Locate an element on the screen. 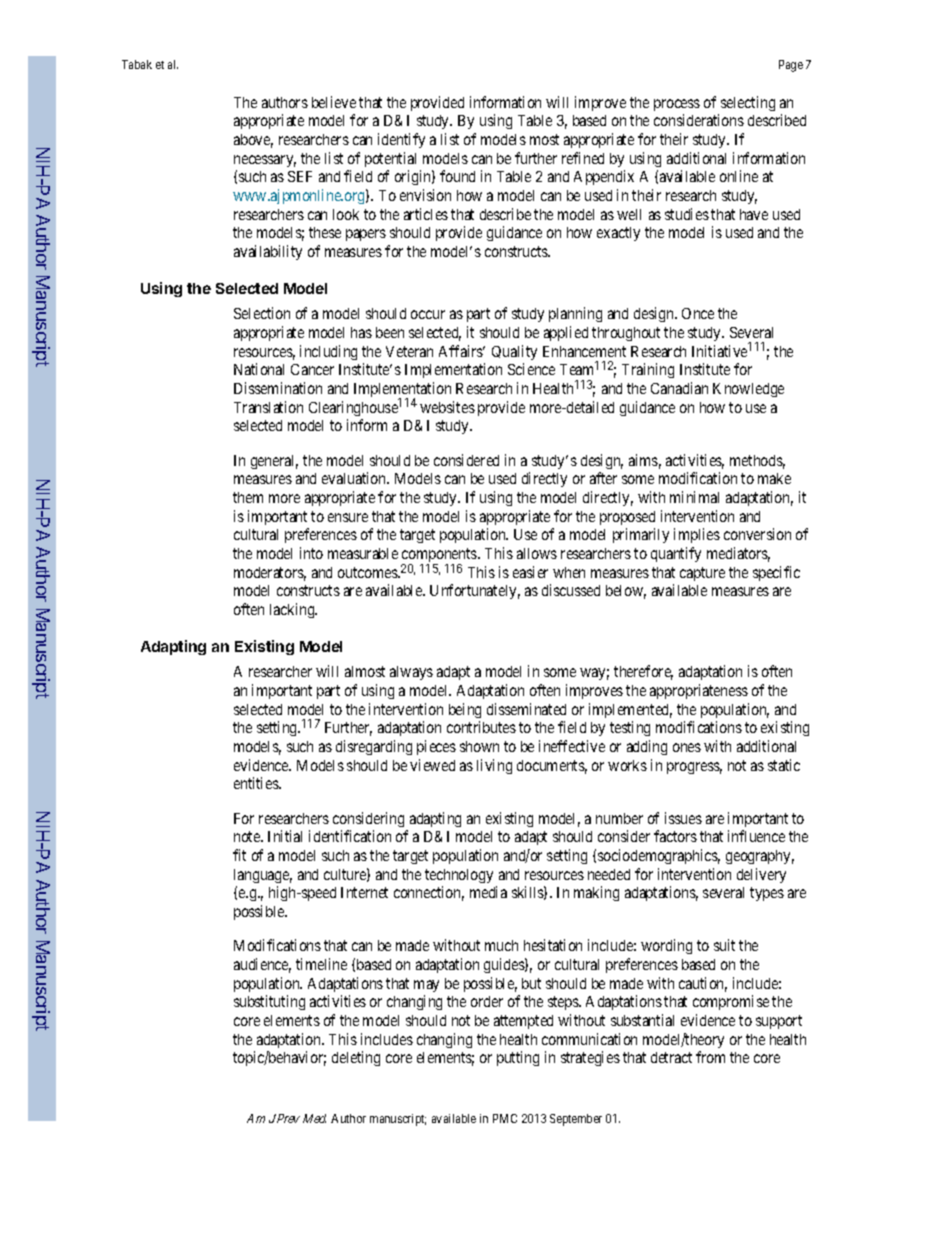 The width and height of the screenshot is (952, 1233). deleting is located at coordinates (356, 1058).
